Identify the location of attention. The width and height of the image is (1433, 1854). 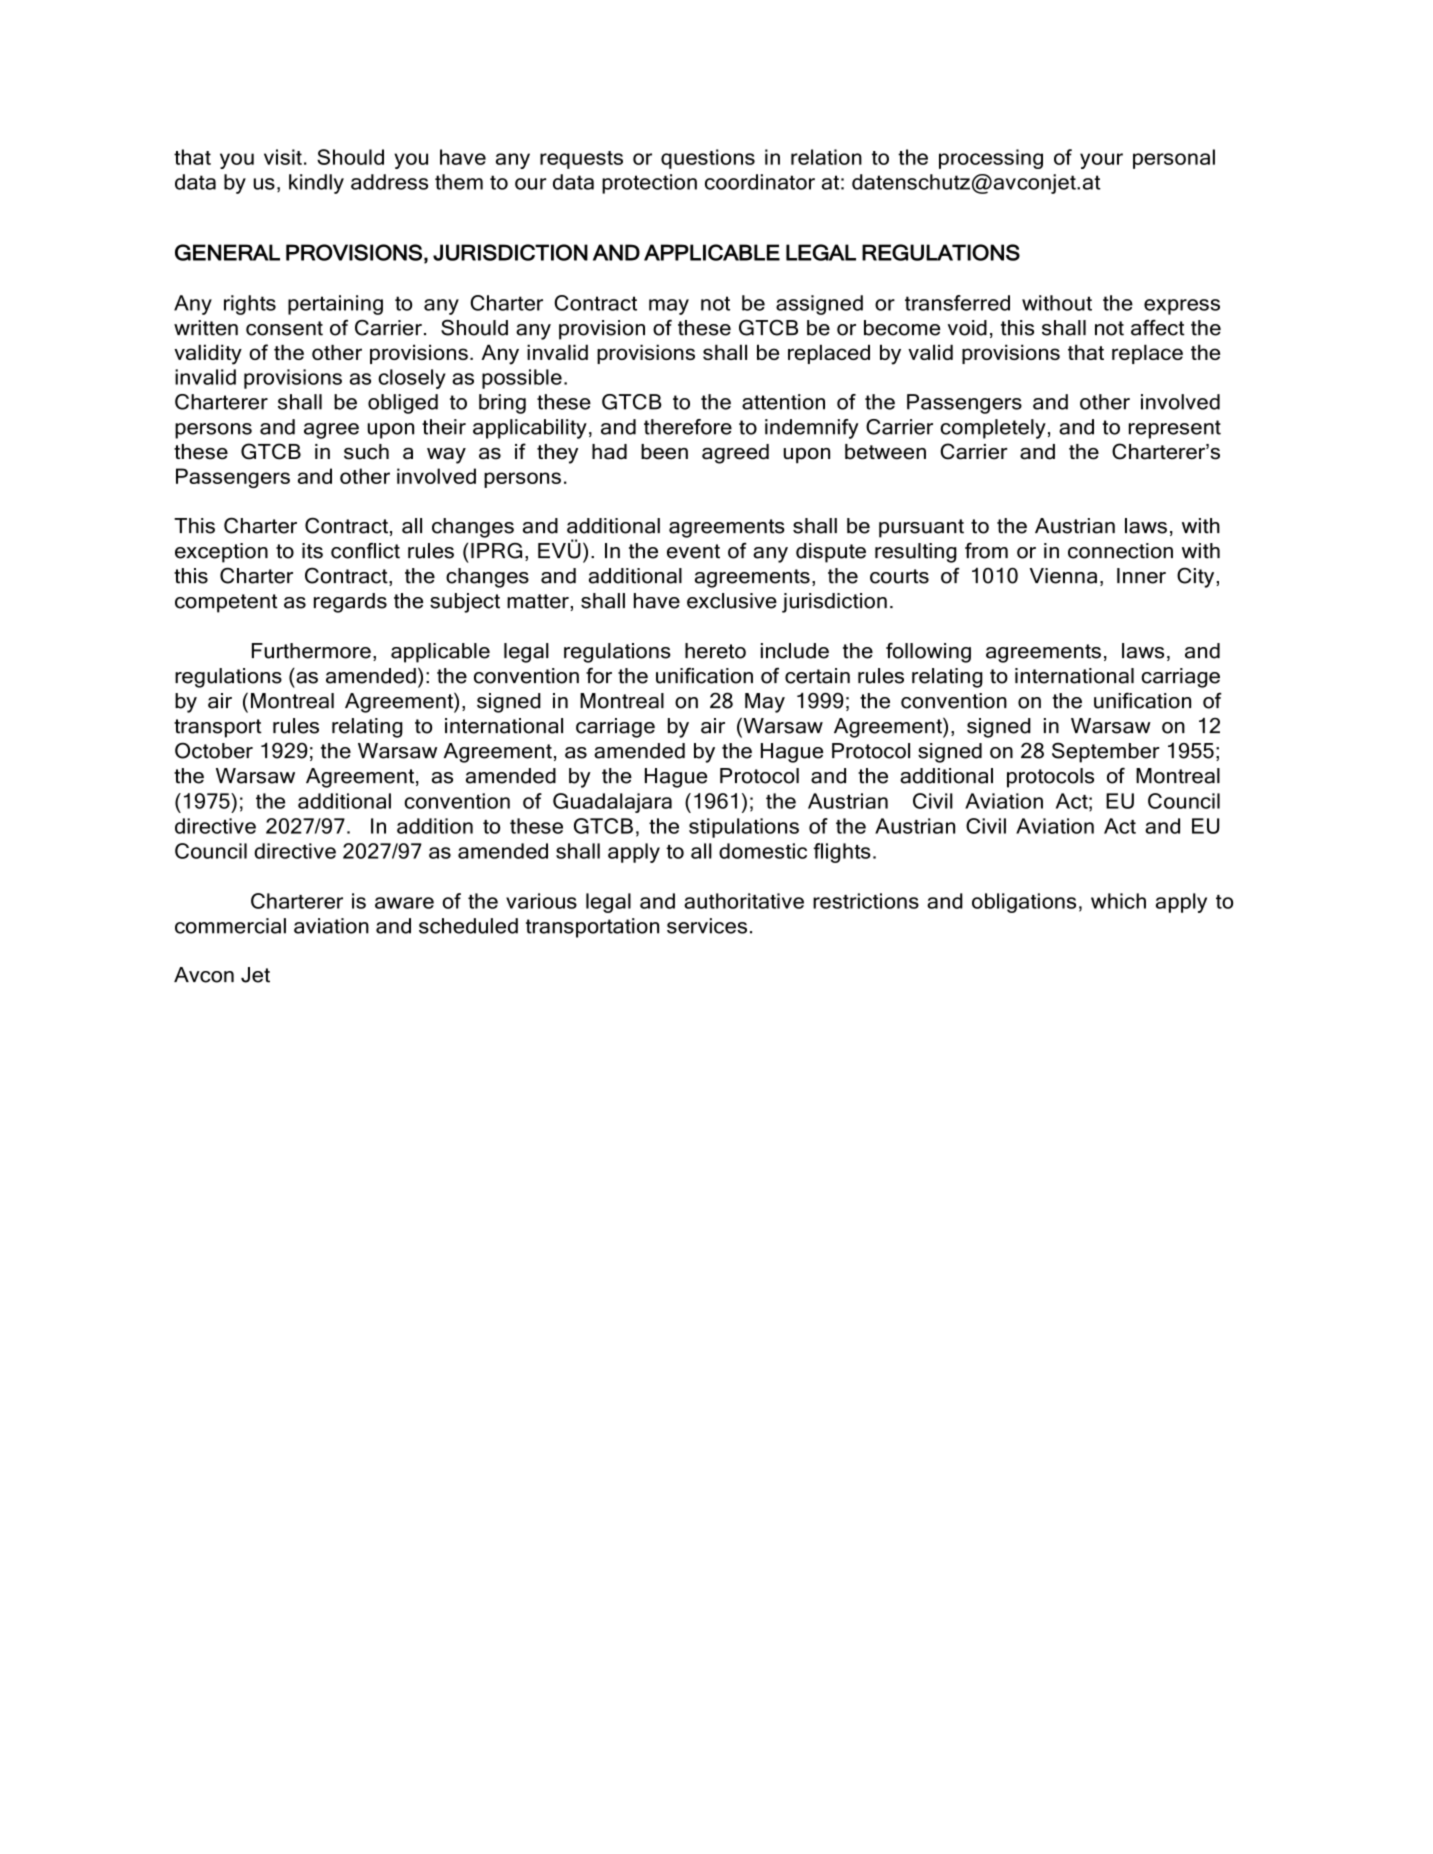
(783, 402).
